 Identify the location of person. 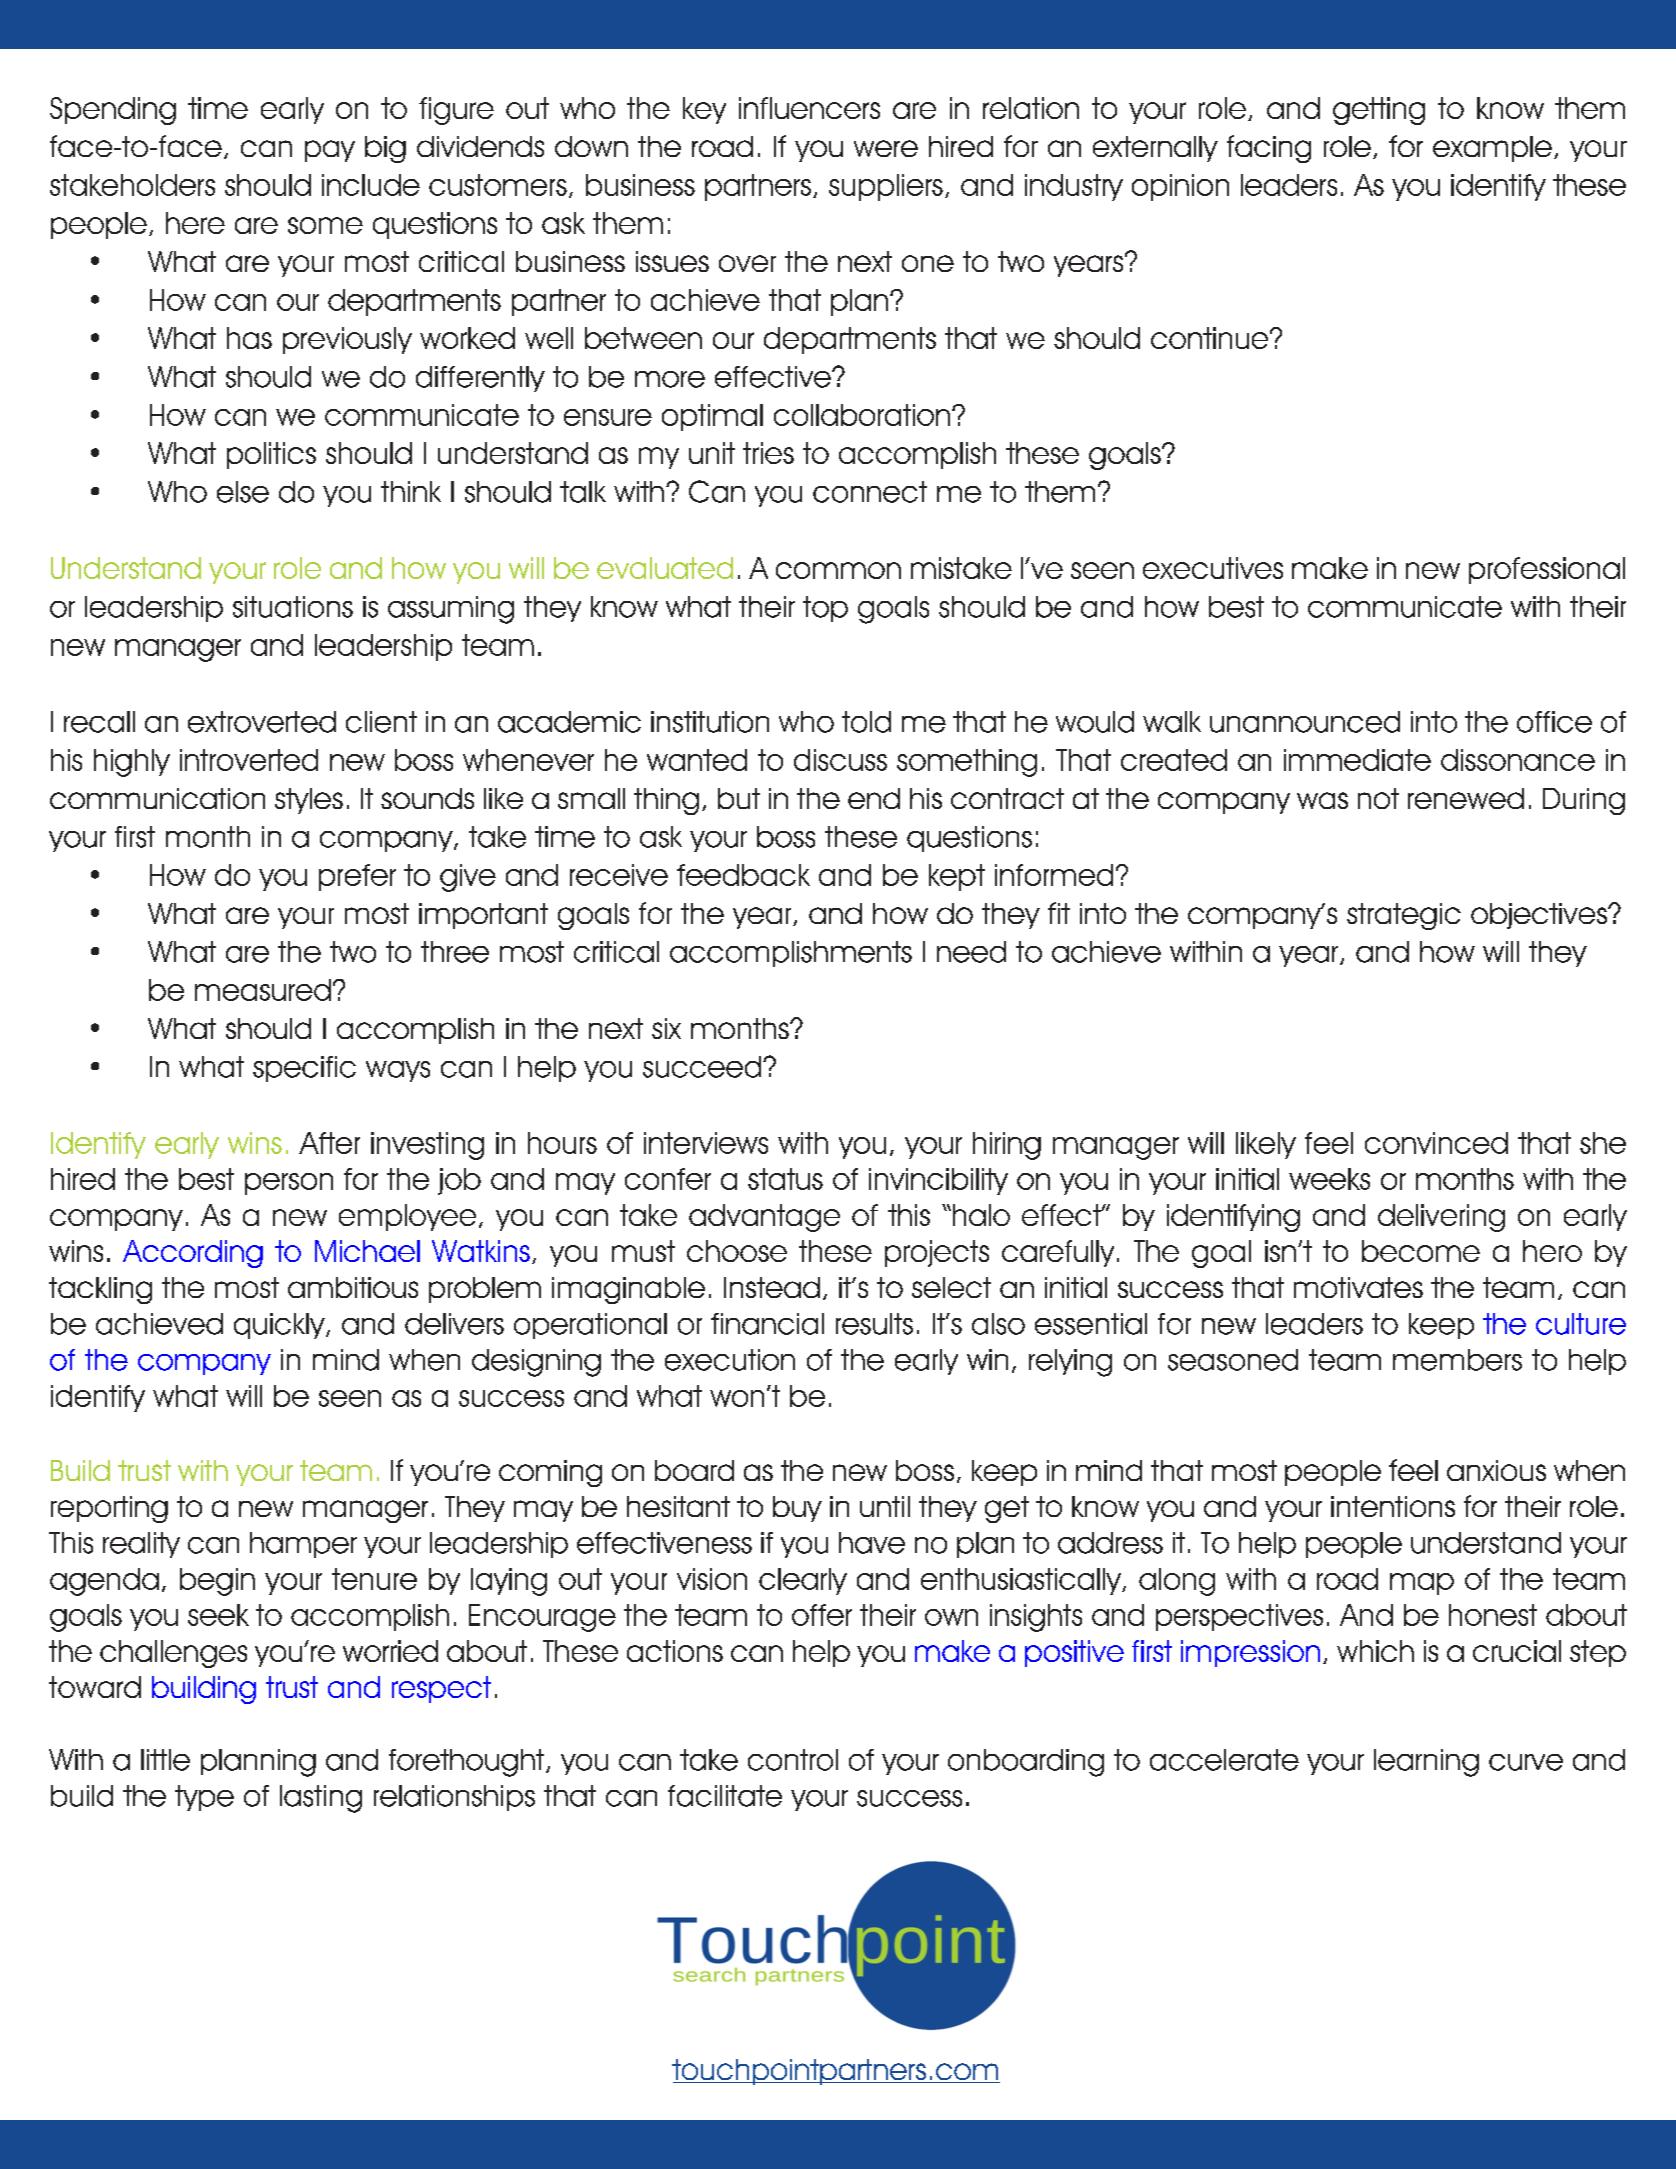
(289, 1184).
